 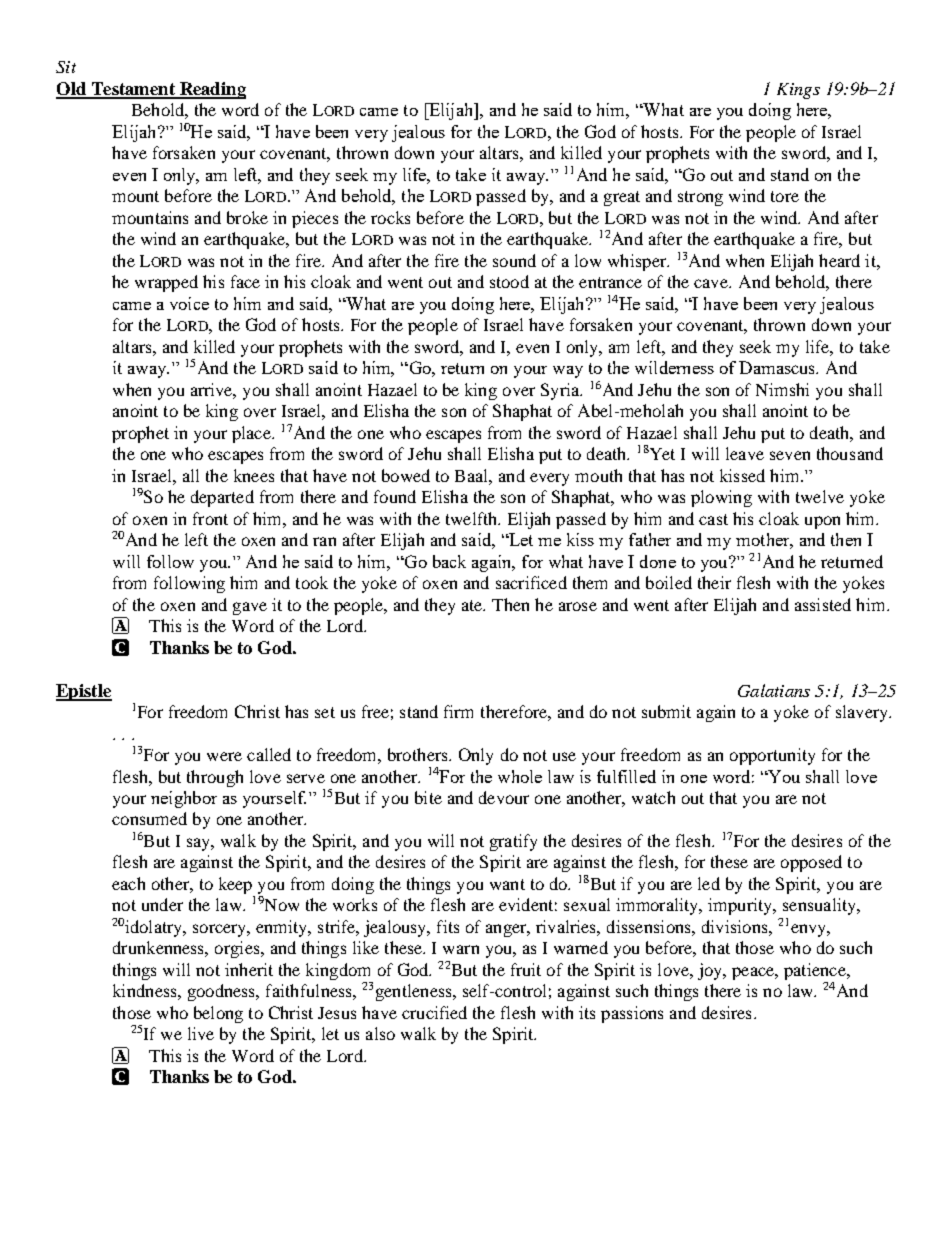 I want to click on stood, so click(x=509, y=281).
